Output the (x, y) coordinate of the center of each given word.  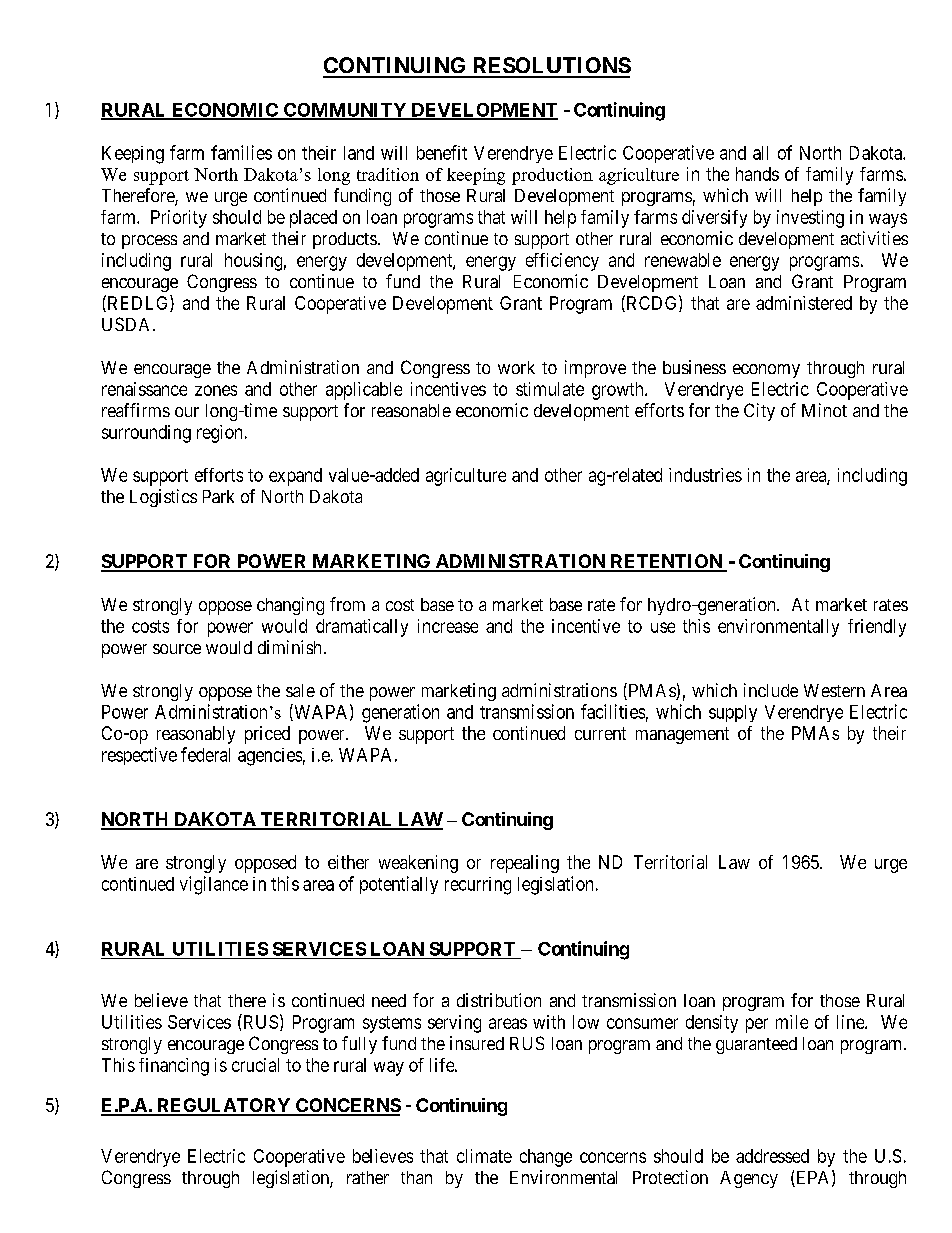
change (546, 1158)
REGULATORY (224, 1106)
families (241, 152)
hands (757, 174)
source (177, 649)
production (552, 176)
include (771, 690)
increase (448, 626)
